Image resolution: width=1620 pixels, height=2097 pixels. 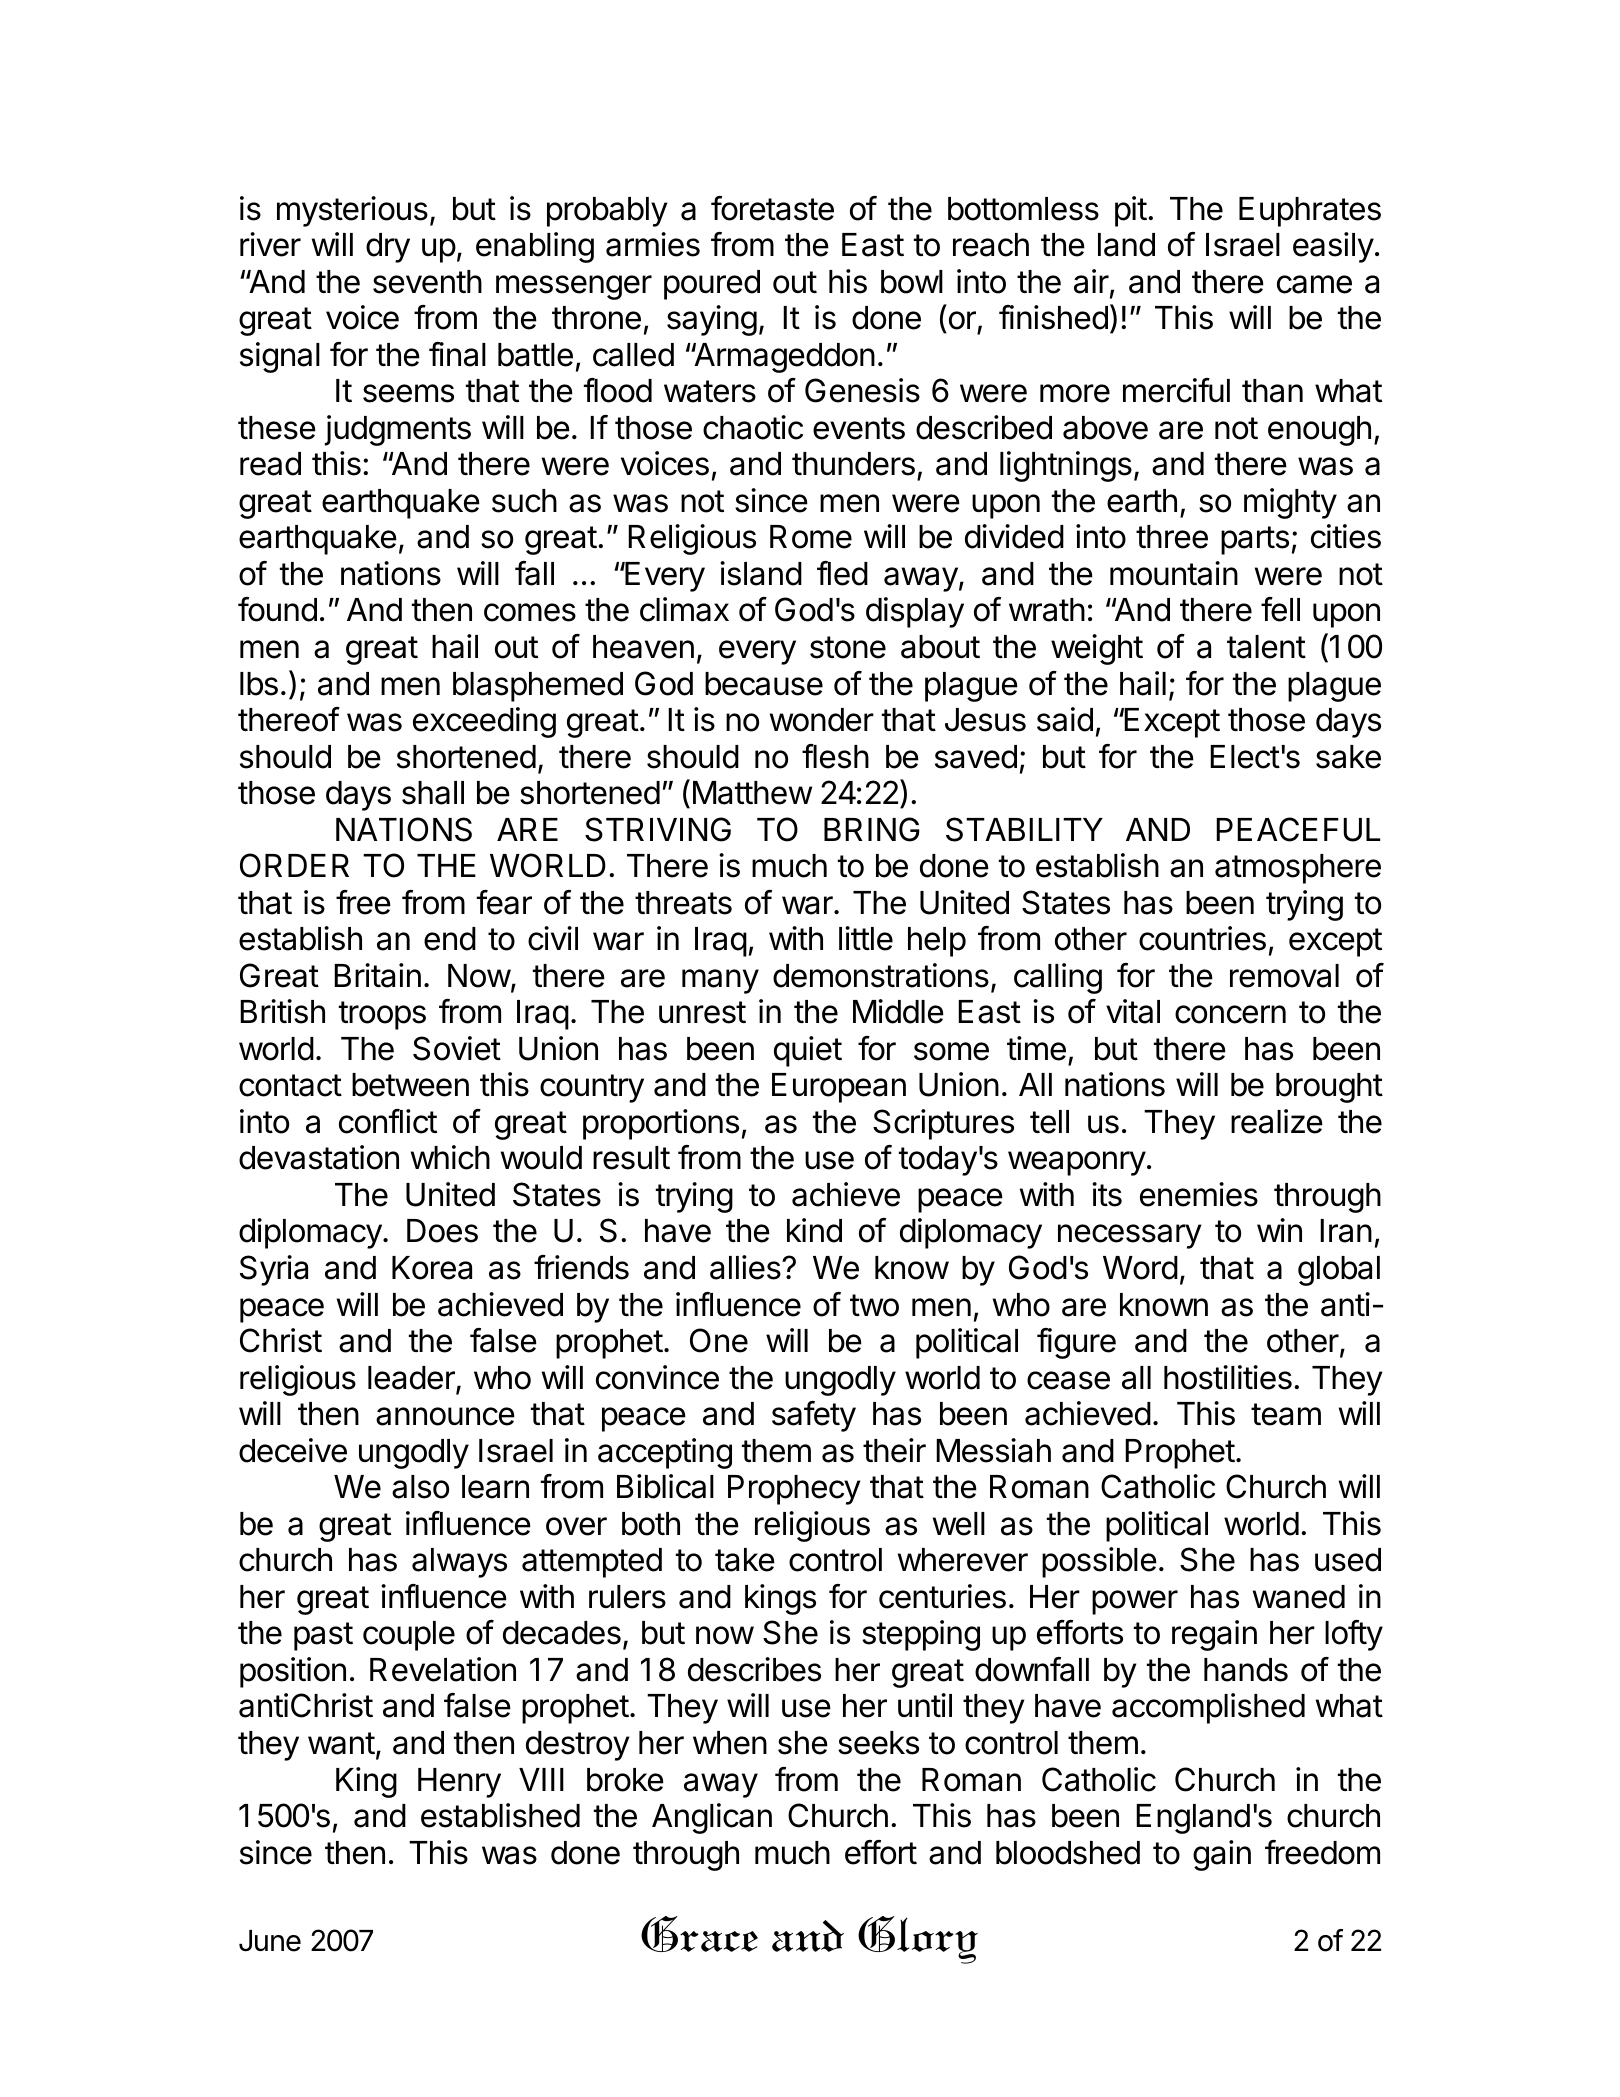 I want to click on between, so click(x=410, y=1085).
